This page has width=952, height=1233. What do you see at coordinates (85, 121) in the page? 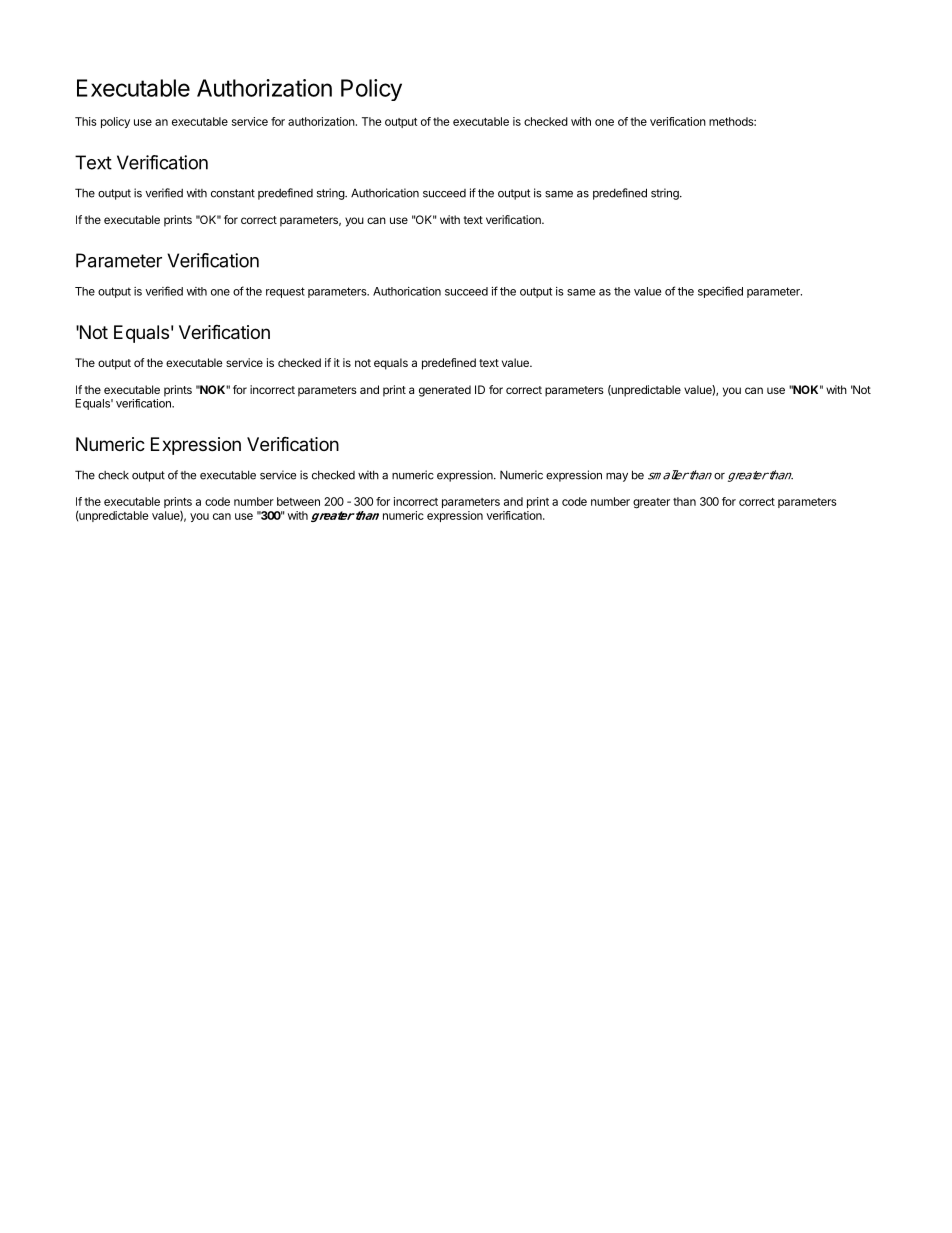
I see `This` at bounding box center [85, 121].
